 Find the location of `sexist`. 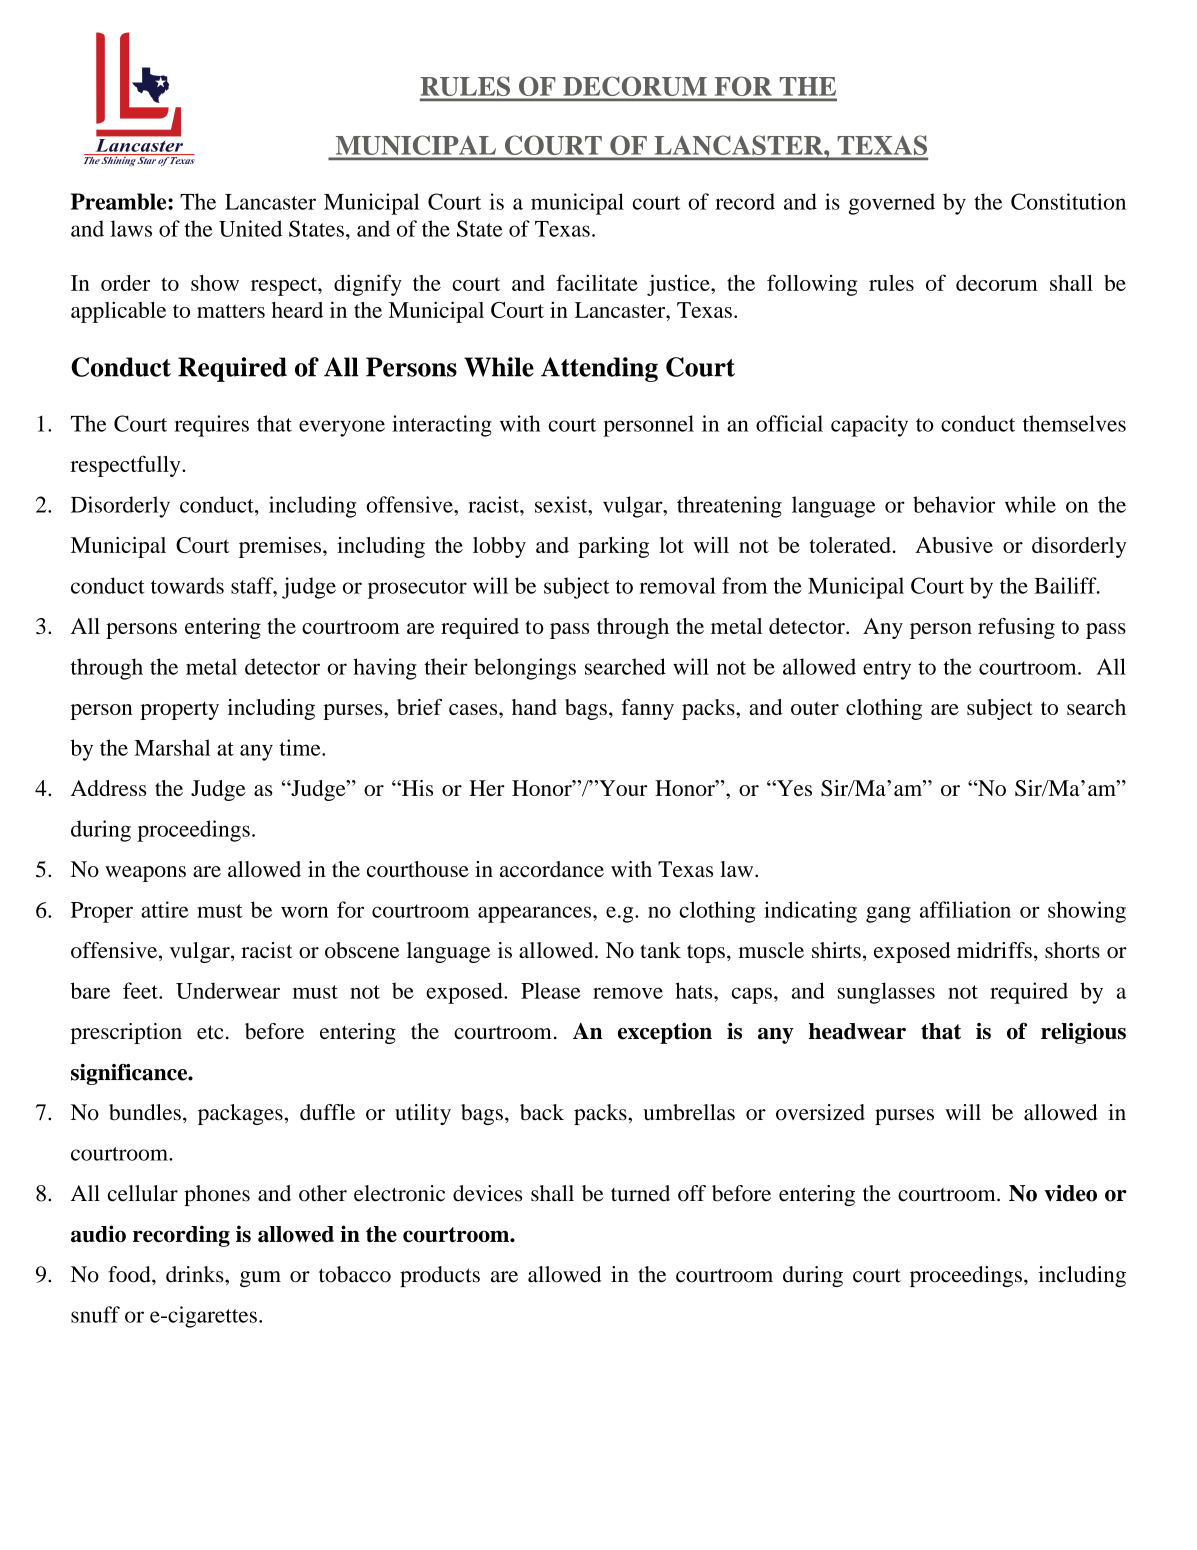

sexist is located at coordinates (562, 504).
